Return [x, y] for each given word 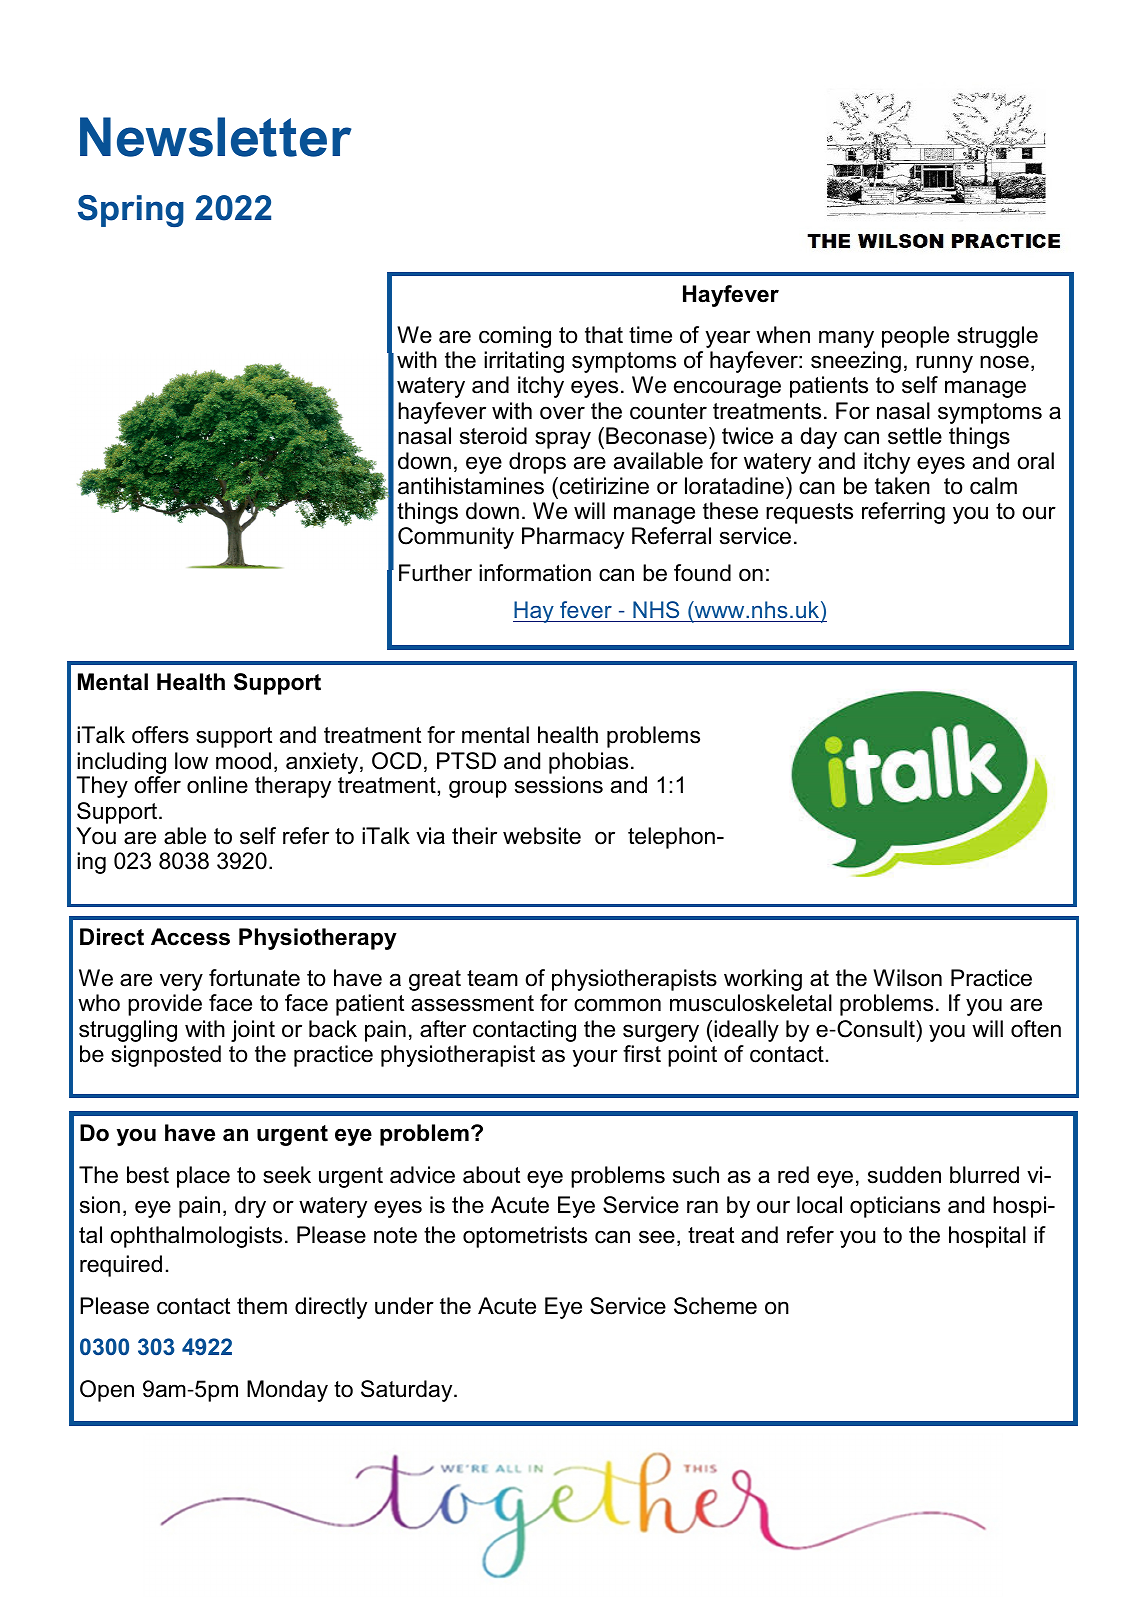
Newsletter [216, 137]
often [1036, 1029]
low [191, 761]
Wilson [907, 978]
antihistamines [471, 486]
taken [902, 486]
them [262, 1306]
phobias [588, 763]
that [604, 335]
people [915, 337]
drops [537, 463]
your [595, 1058]
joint [253, 1031]
